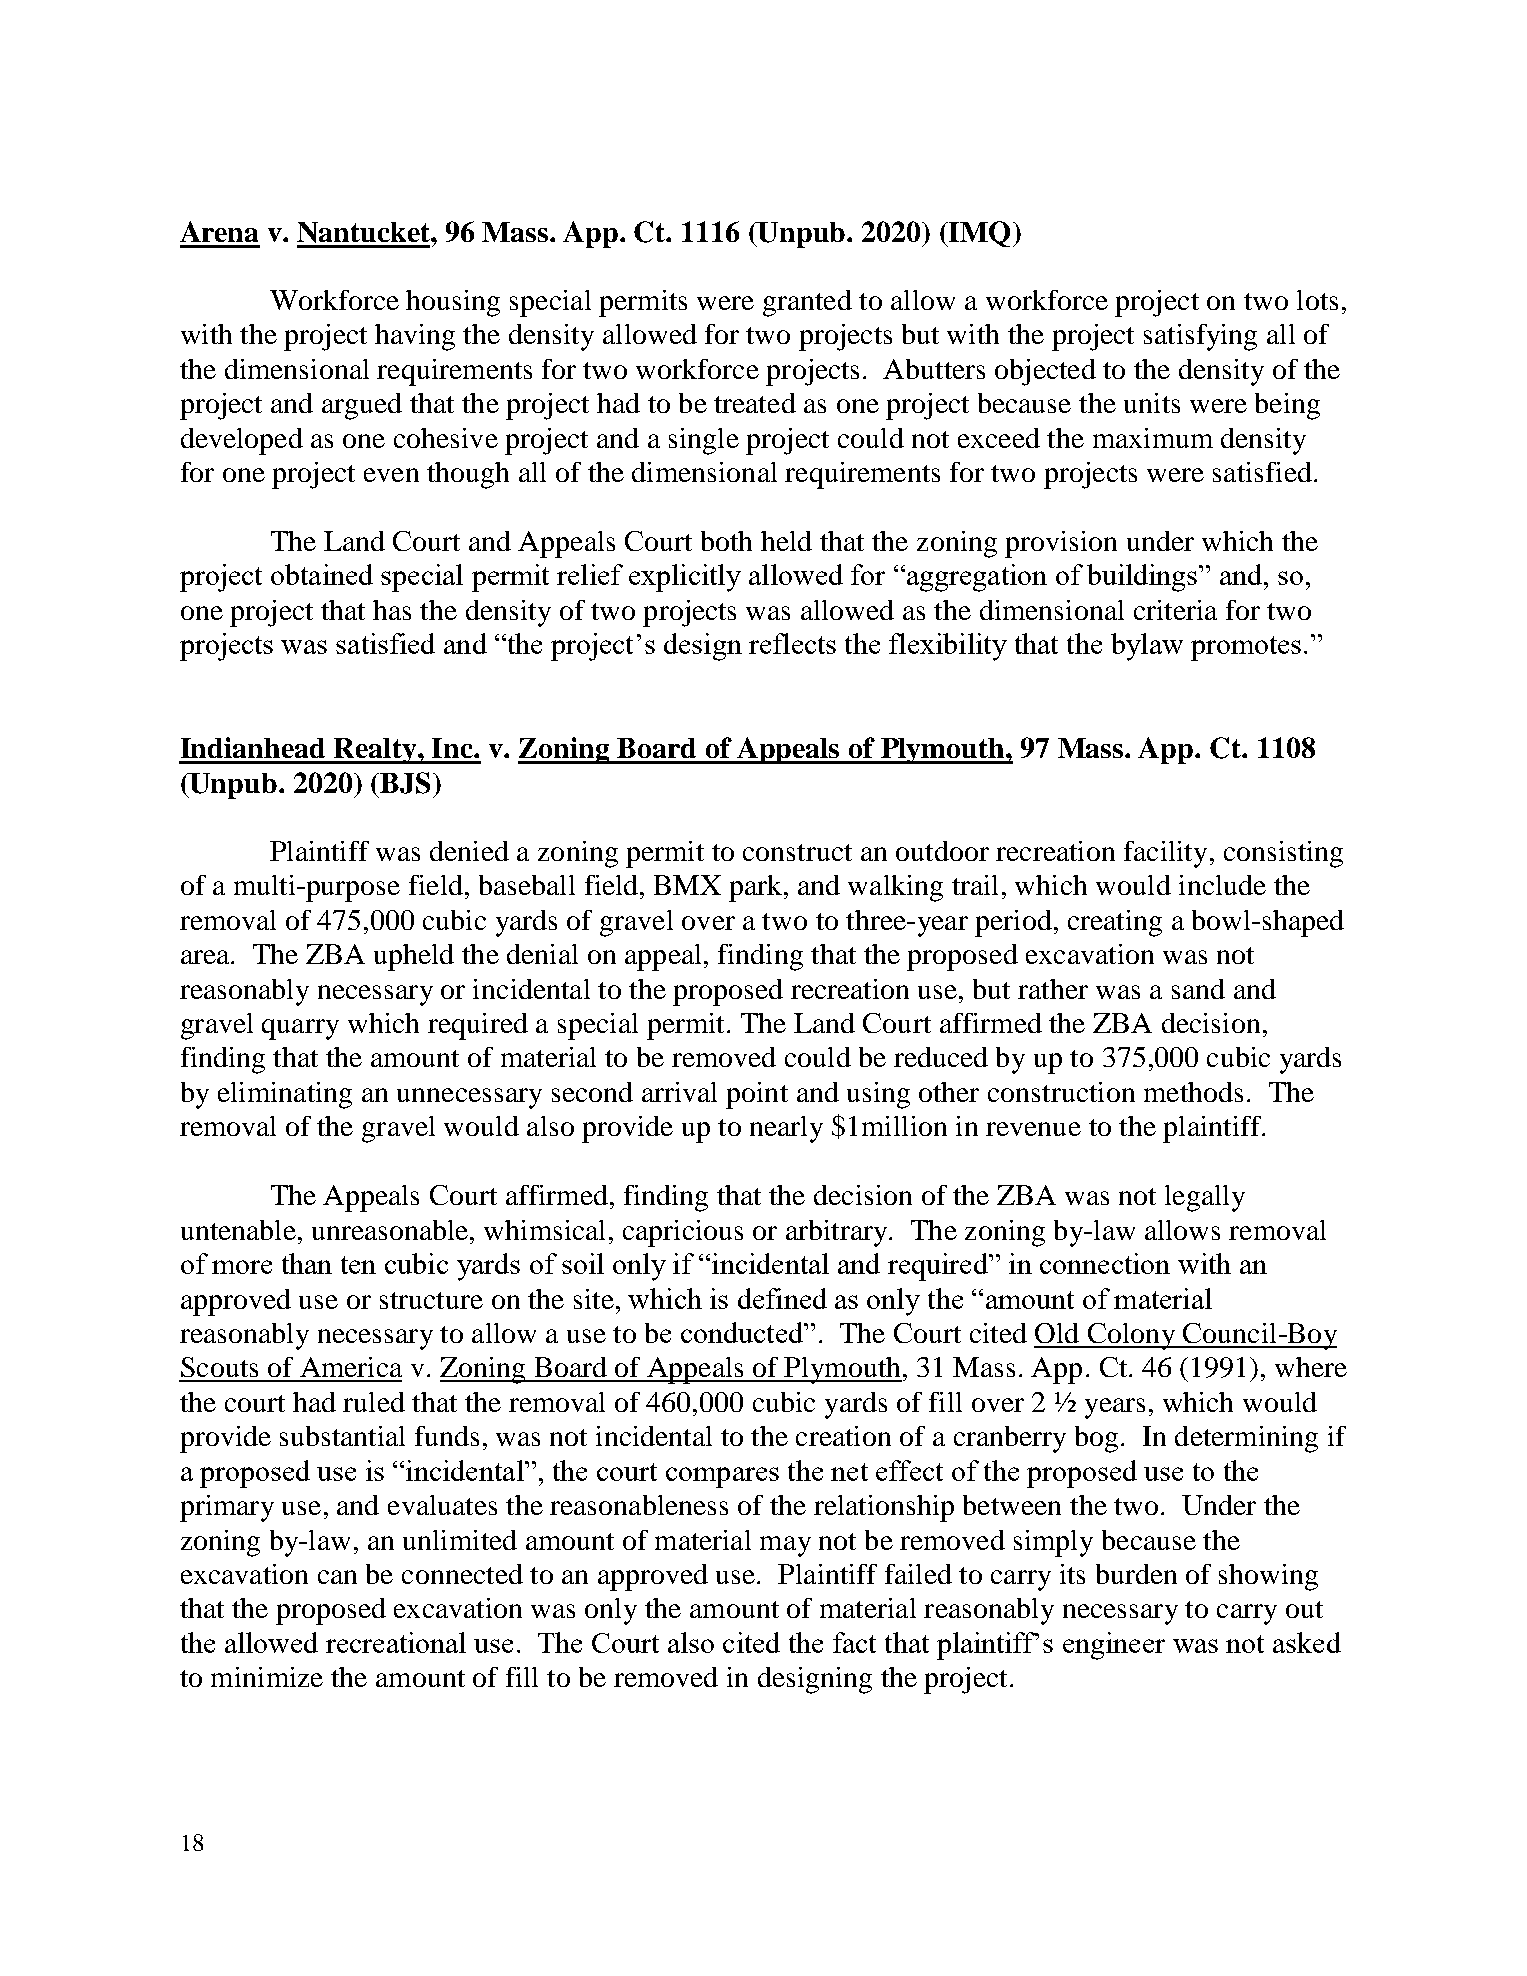 This screenshot has width=1527, height=1976. I want to click on park, so click(757, 888).
